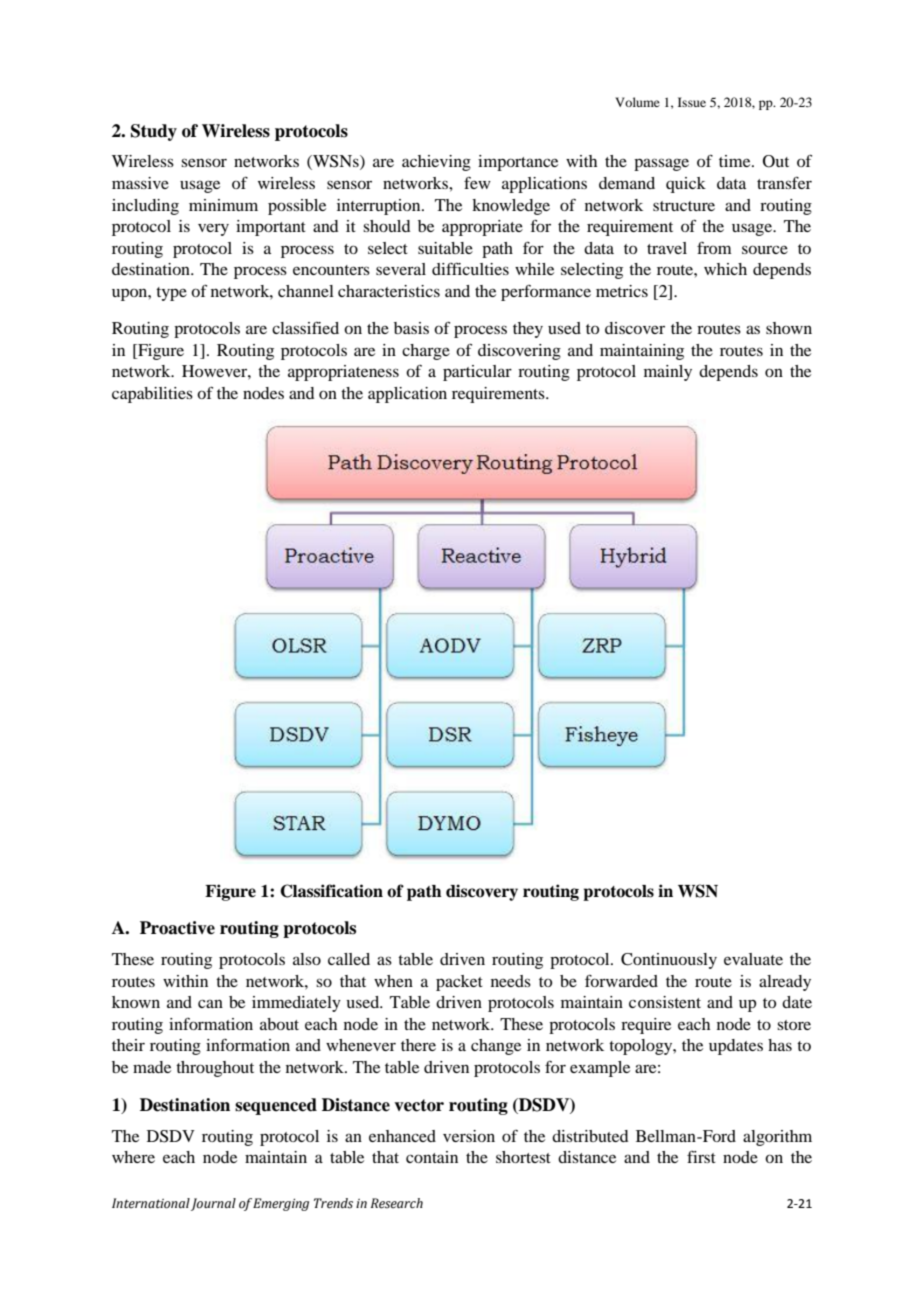  What do you see at coordinates (459, 983) in the image?
I see `packet` at bounding box center [459, 983].
